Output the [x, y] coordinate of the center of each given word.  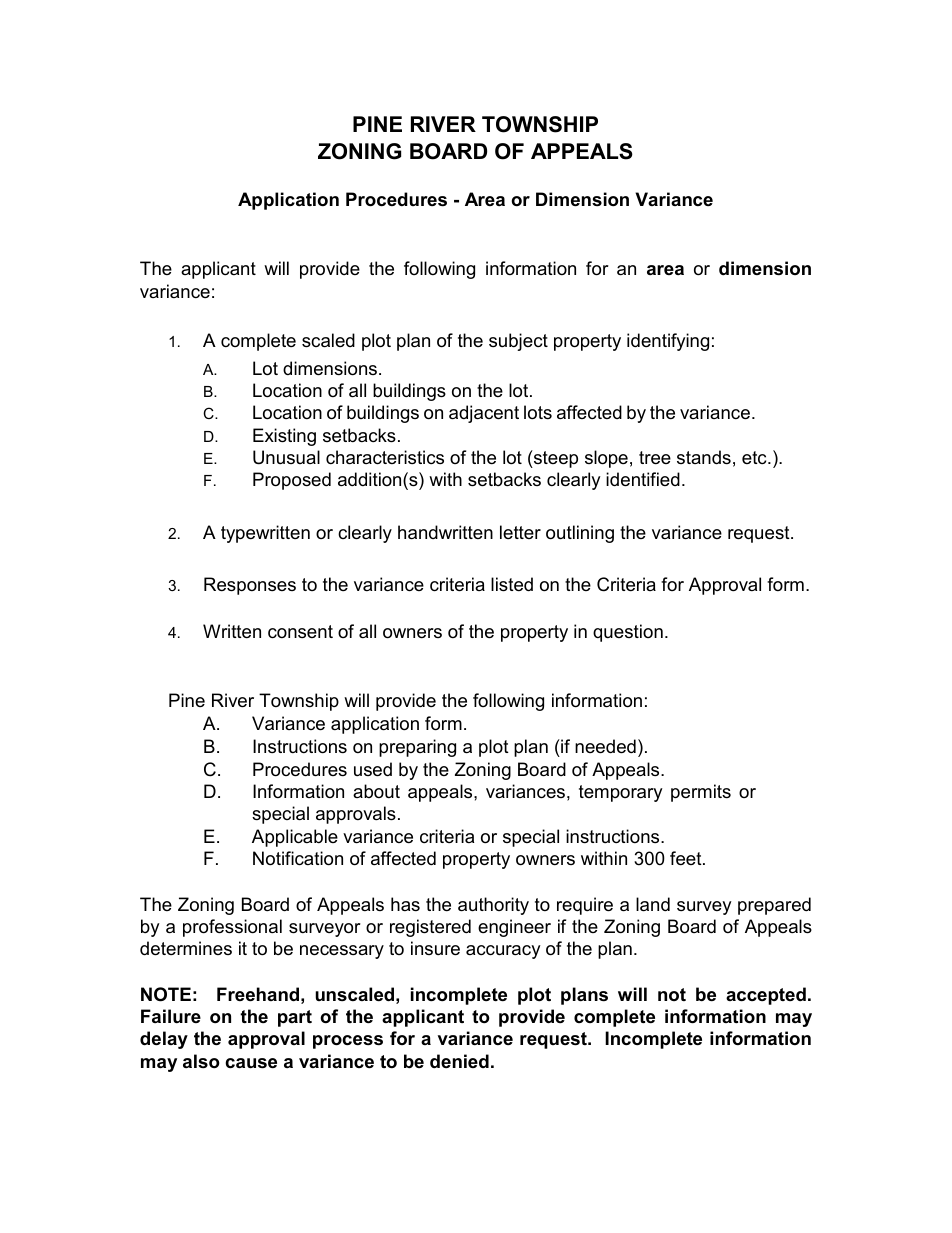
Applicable [295, 838]
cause [251, 1063]
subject [518, 342]
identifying [668, 342]
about [376, 791]
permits [701, 793]
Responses [250, 586]
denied [459, 1061]
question [628, 633]
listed [512, 584]
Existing [284, 437]
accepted [766, 996]
